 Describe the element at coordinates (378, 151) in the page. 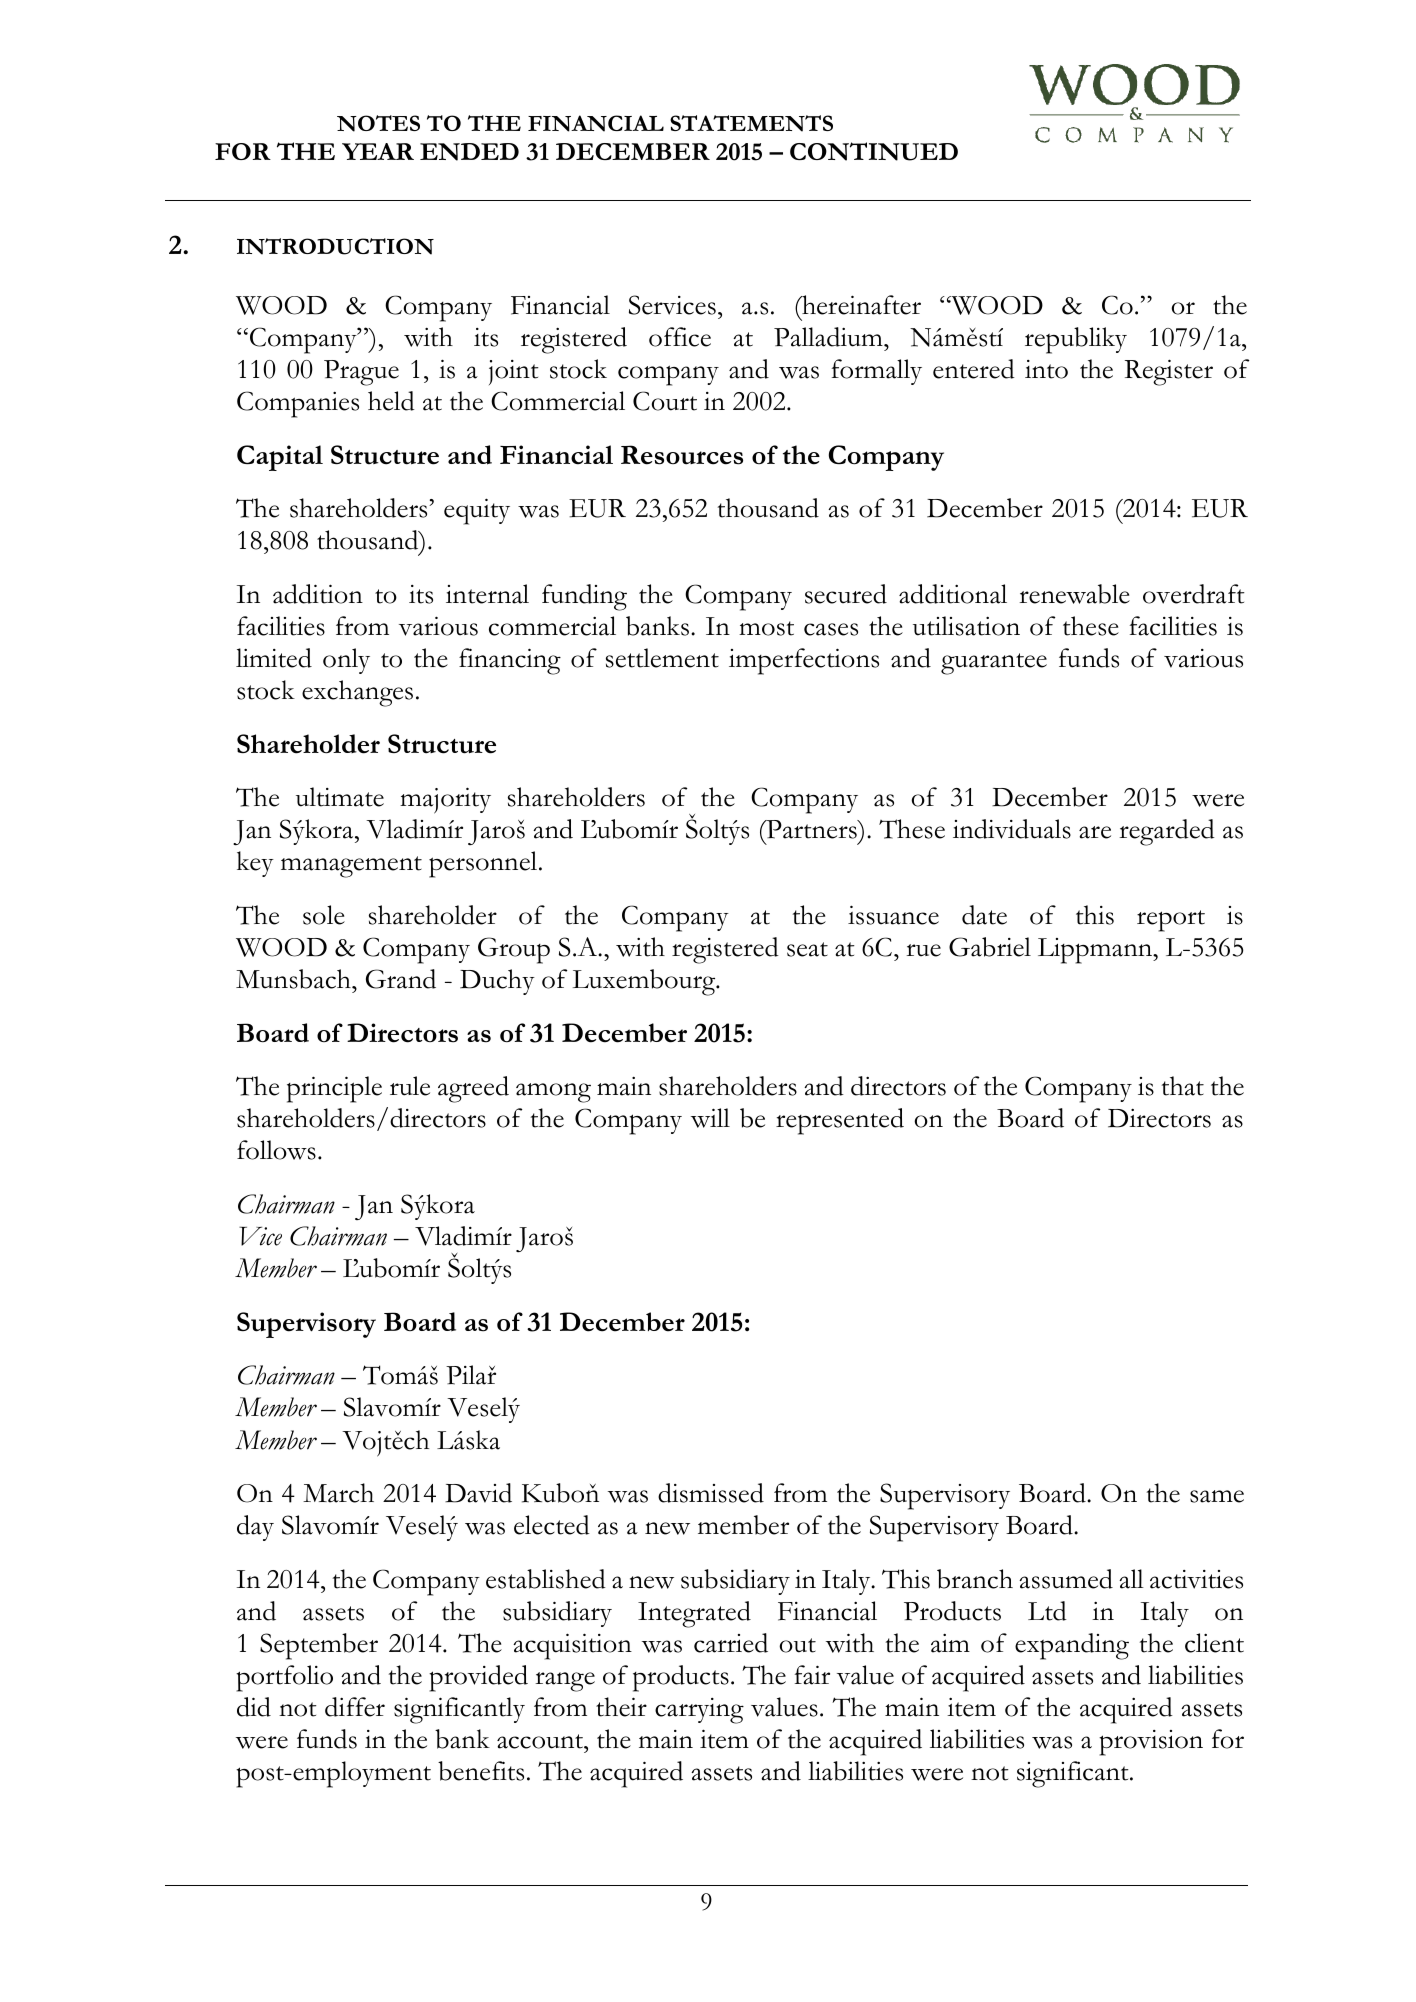

I see `YEAR` at that location.
